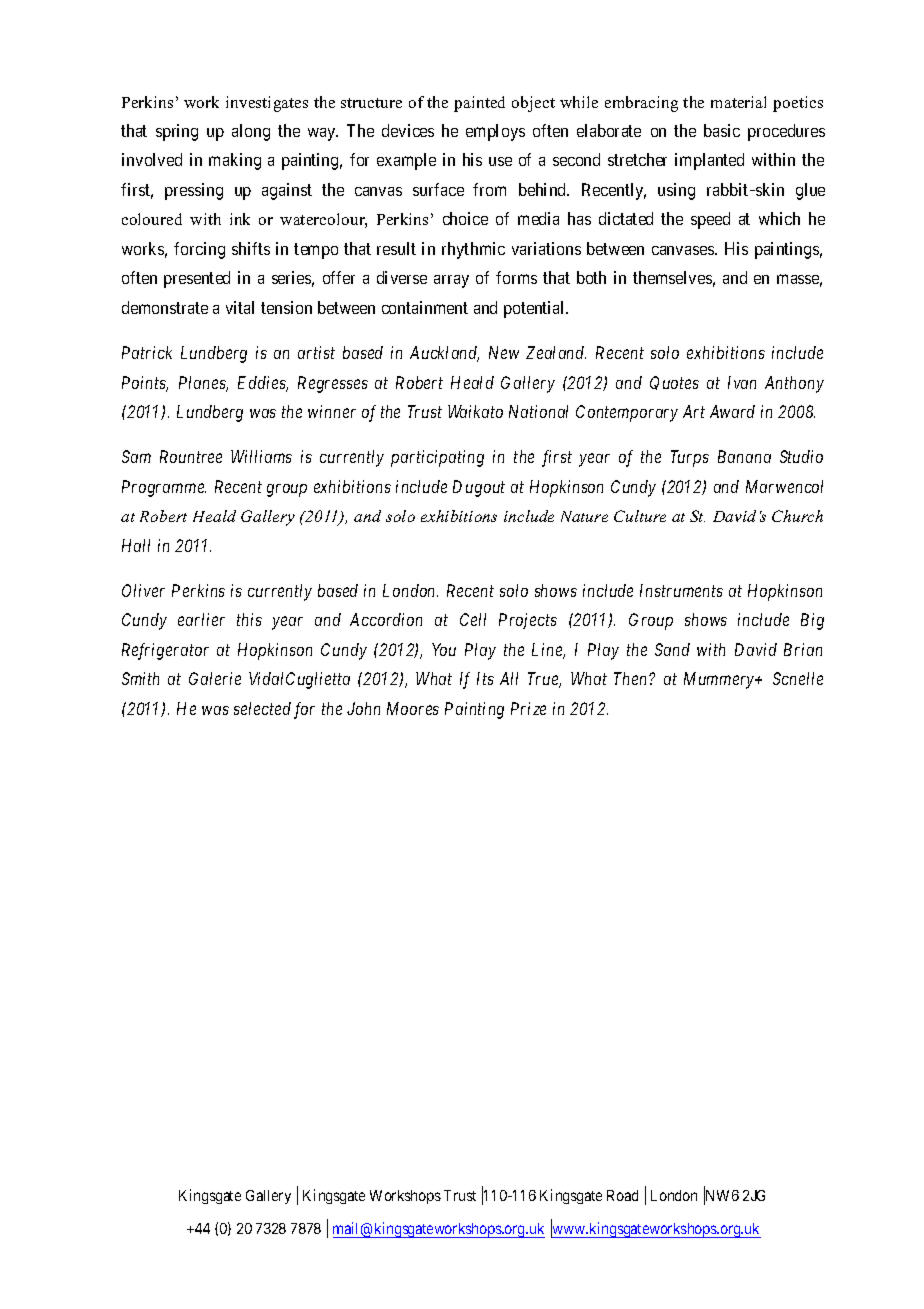 Image resolution: width=924 pixels, height=1309 pixels. What do you see at coordinates (444, 649) in the screenshot?
I see `You` at bounding box center [444, 649].
